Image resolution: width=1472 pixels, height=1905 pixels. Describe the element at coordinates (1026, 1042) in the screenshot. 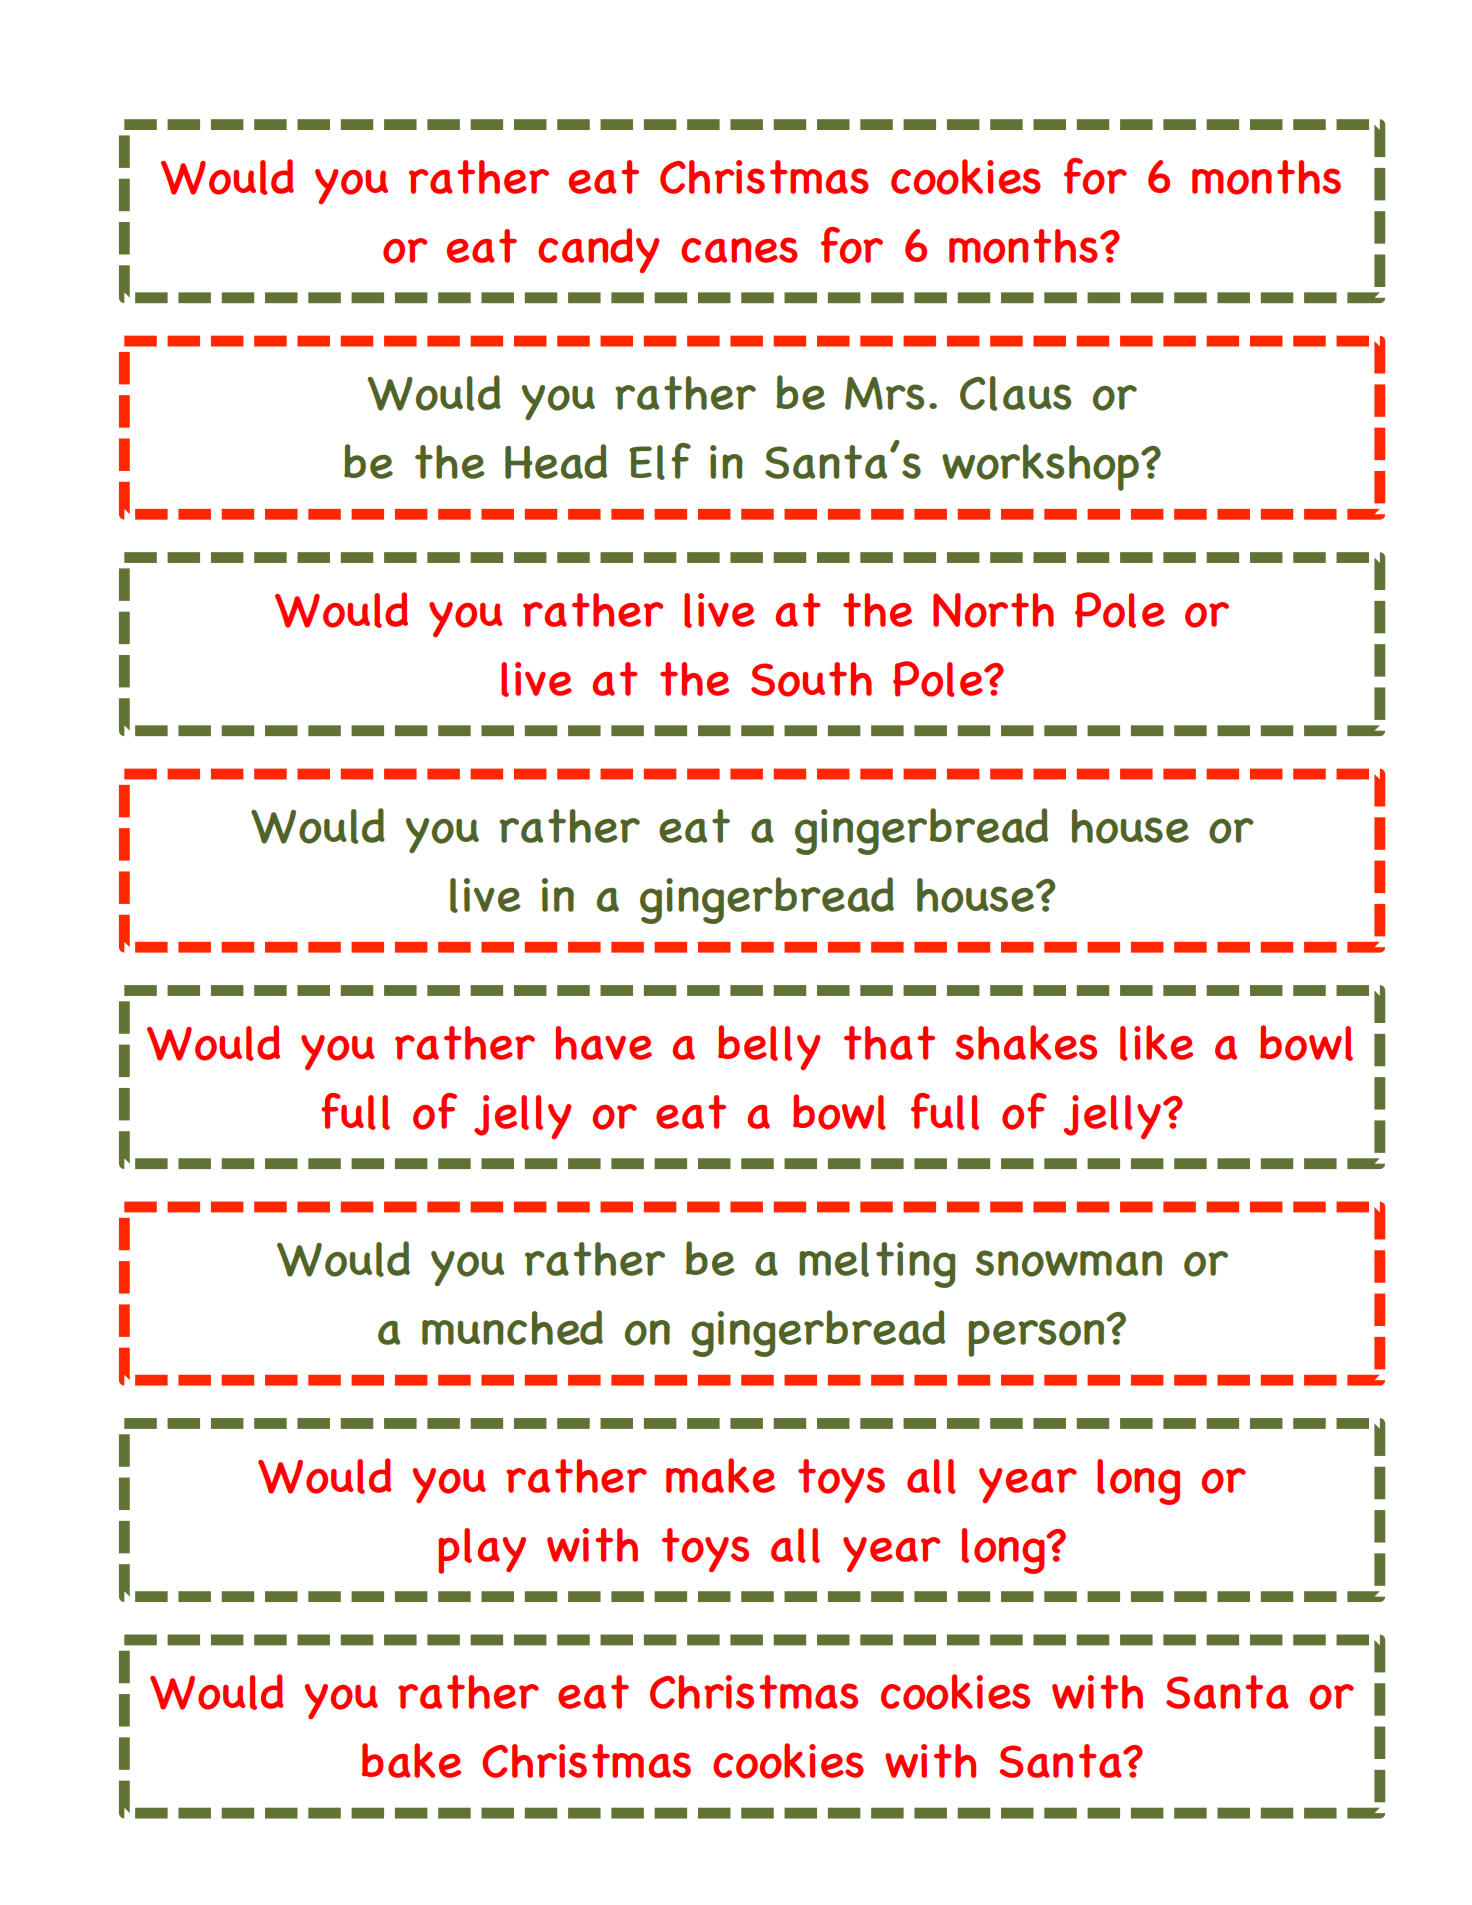

I see `shakes` at that location.
